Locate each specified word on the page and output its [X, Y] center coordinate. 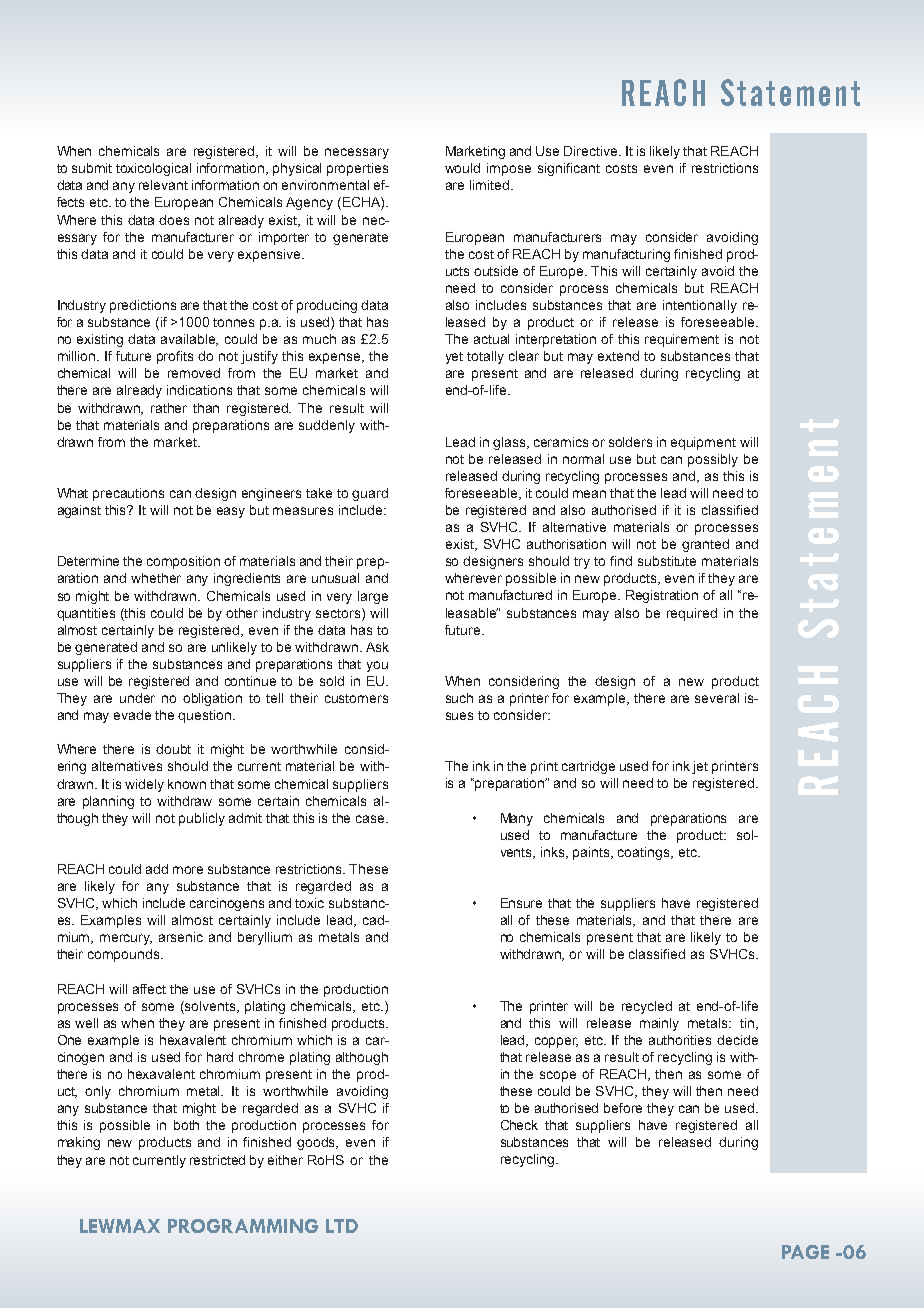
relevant [163, 185]
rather [169, 408]
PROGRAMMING [243, 1226]
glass [510, 443]
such [459, 698]
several [717, 698]
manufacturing [626, 255]
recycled [647, 1007]
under [137, 698]
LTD [342, 1226]
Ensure [521, 903]
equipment [703, 443]
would [462, 168]
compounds [125, 955]
